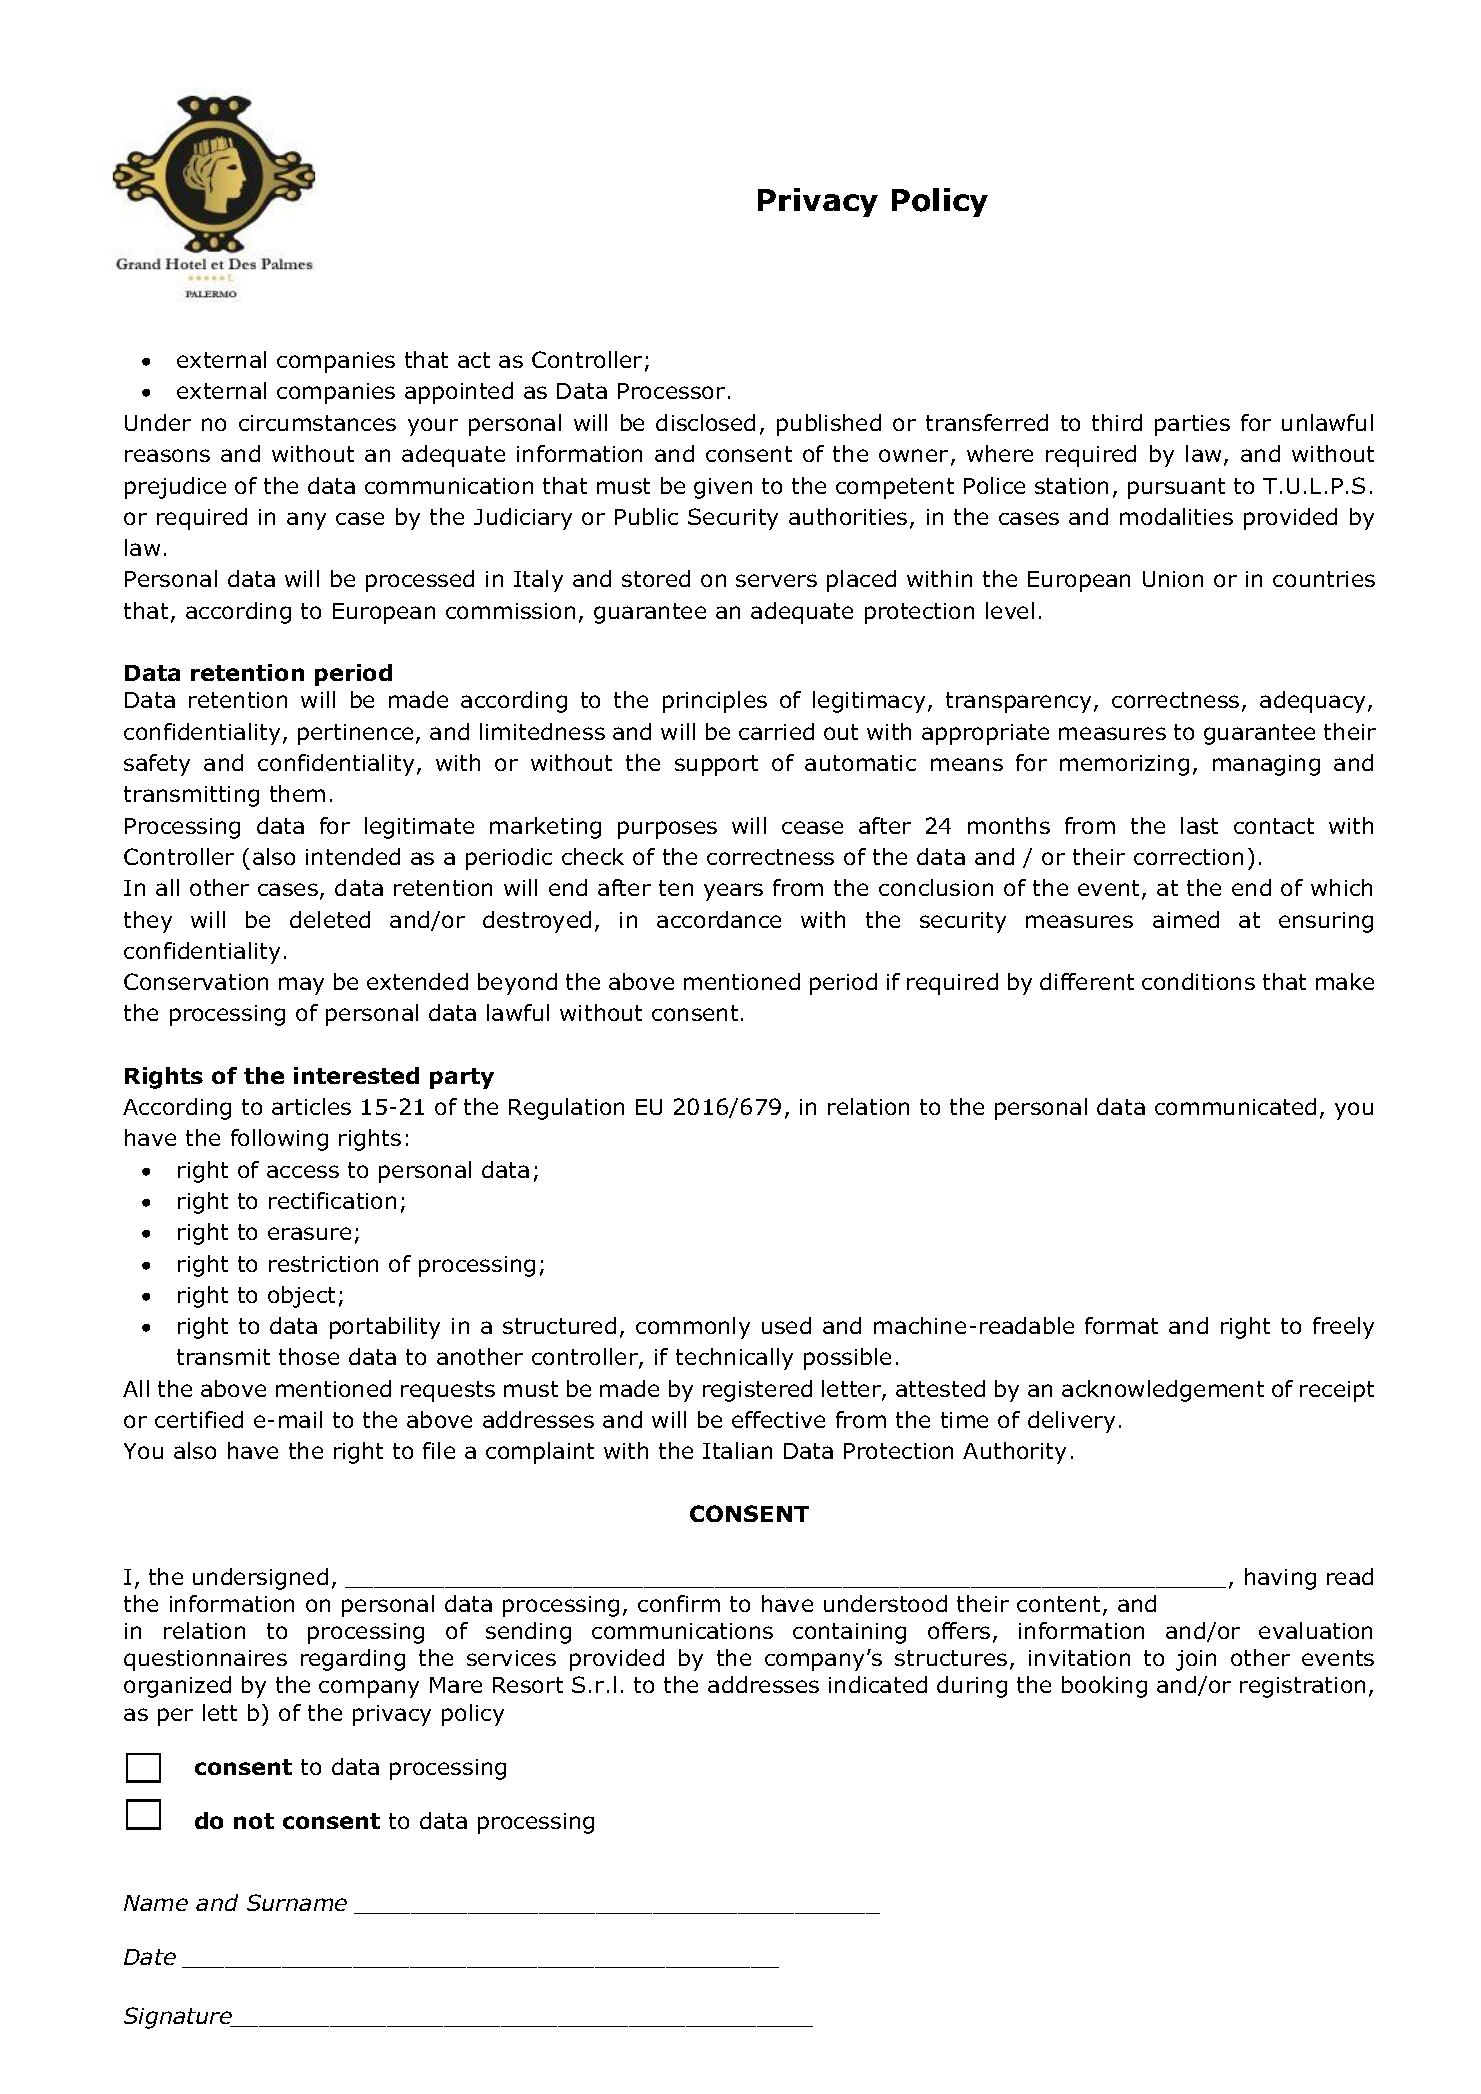  What do you see at coordinates (1192, 425) in the screenshot?
I see `parties` at bounding box center [1192, 425].
